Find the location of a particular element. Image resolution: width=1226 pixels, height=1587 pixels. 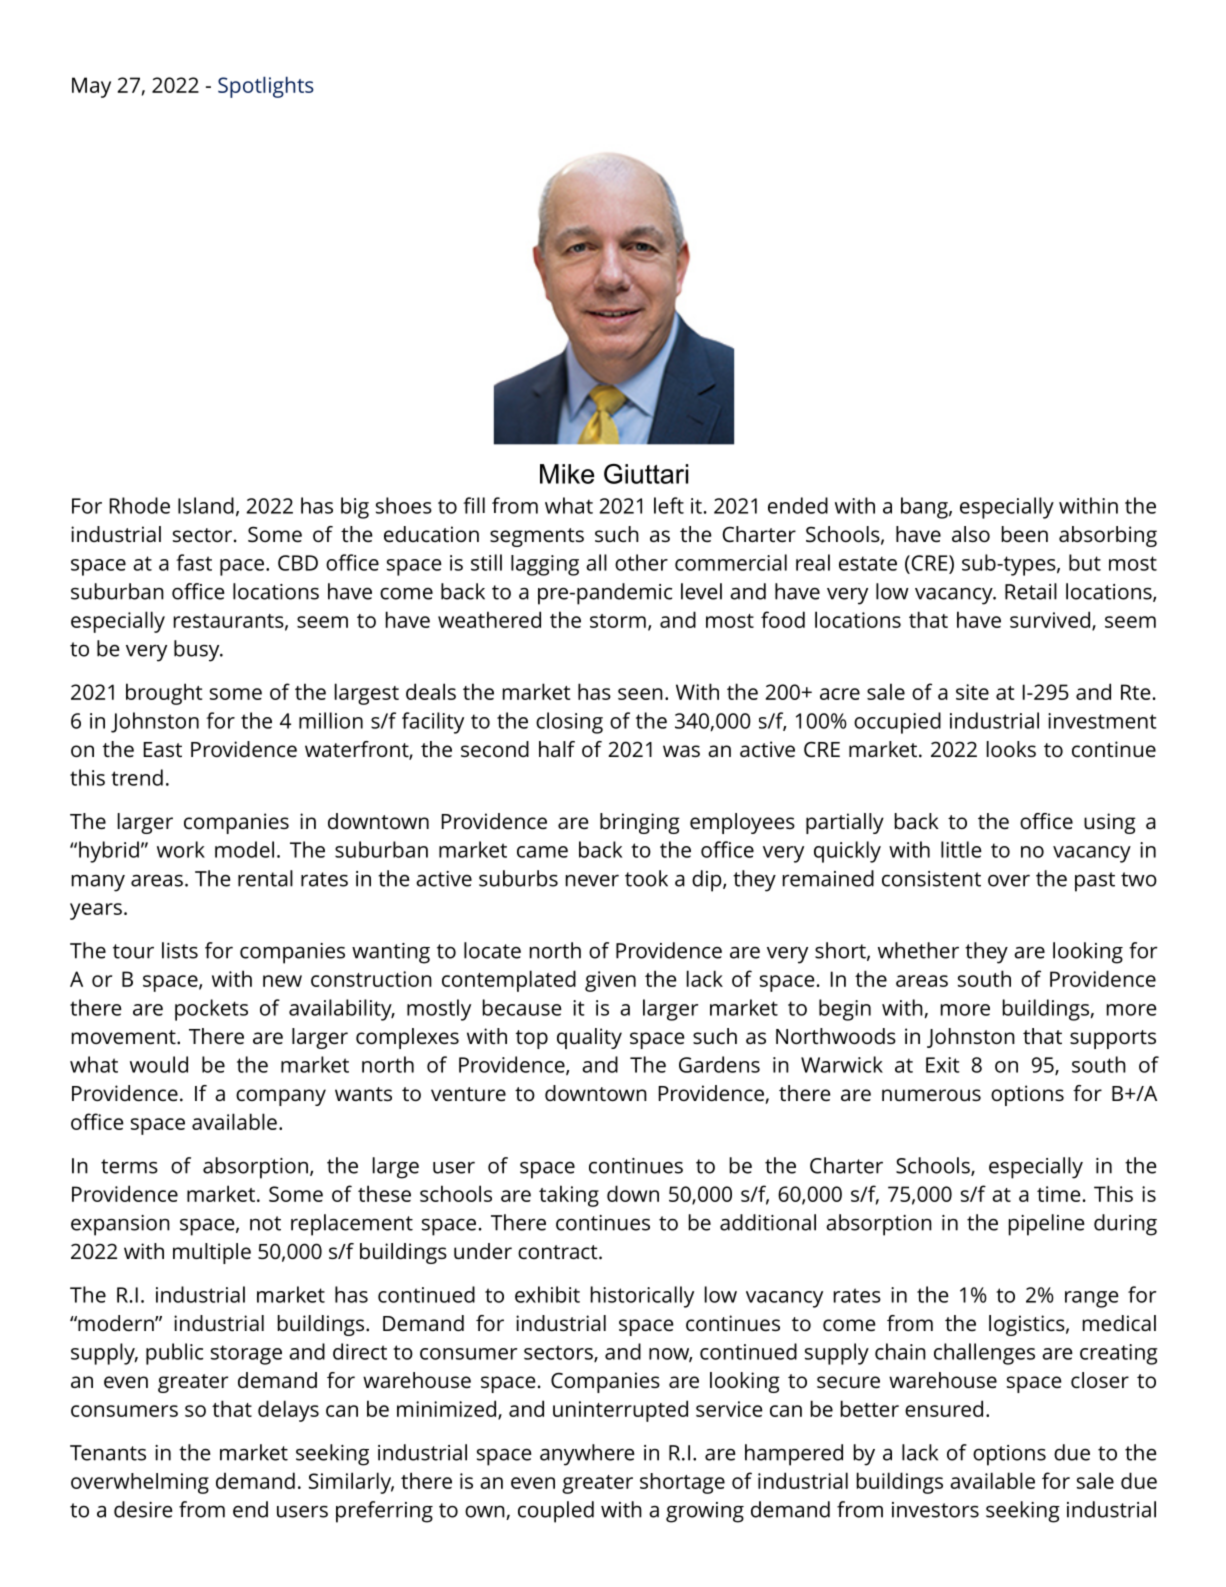

Exit is located at coordinates (943, 1065).
